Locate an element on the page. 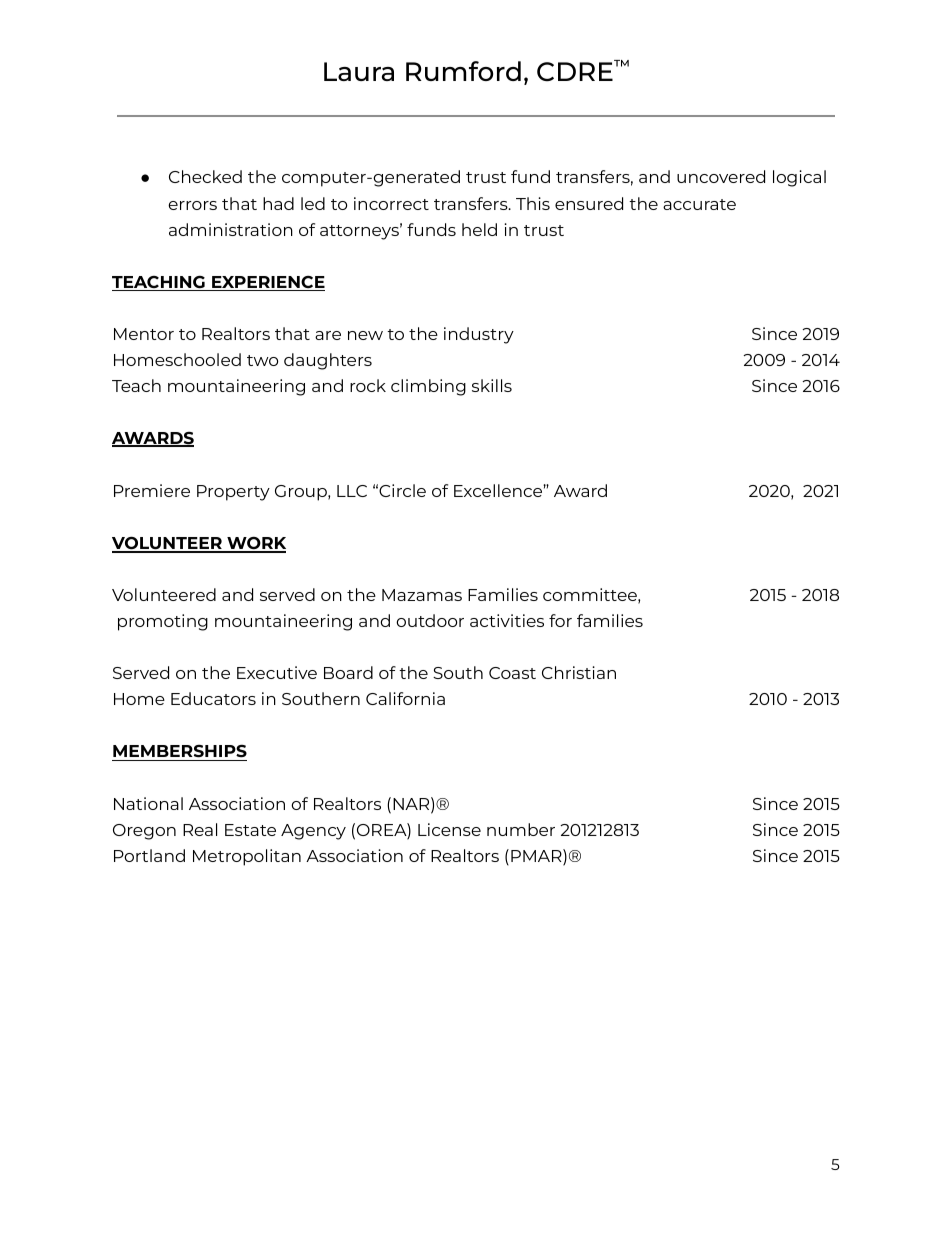 This image has width=952, height=1233. Checked is located at coordinates (205, 176).
